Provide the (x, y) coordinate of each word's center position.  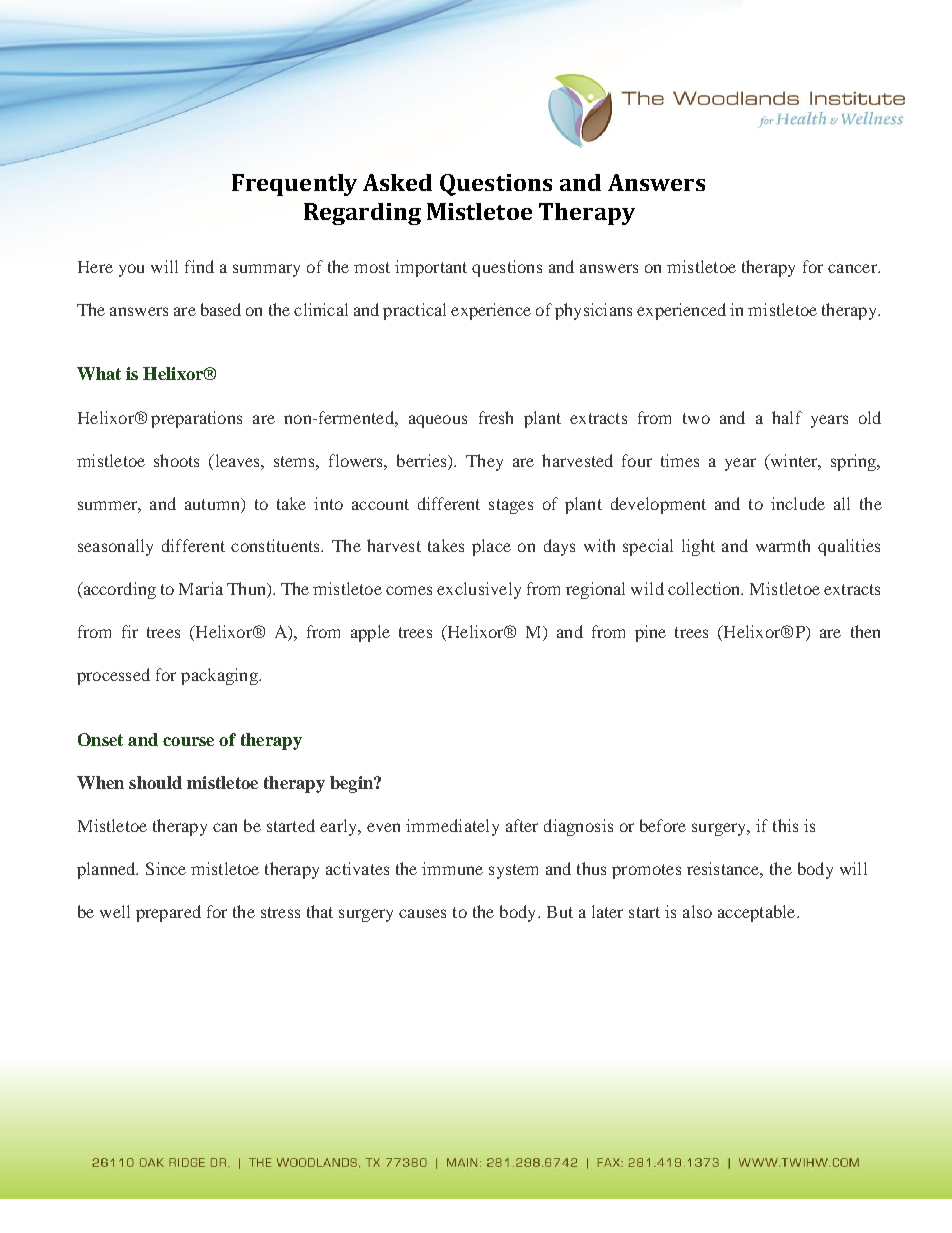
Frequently (294, 185)
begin (352, 784)
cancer (853, 268)
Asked (397, 182)
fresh (496, 417)
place (491, 547)
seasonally (115, 547)
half (787, 417)
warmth (783, 545)
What (99, 373)
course (188, 741)
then (865, 631)
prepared (168, 913)
